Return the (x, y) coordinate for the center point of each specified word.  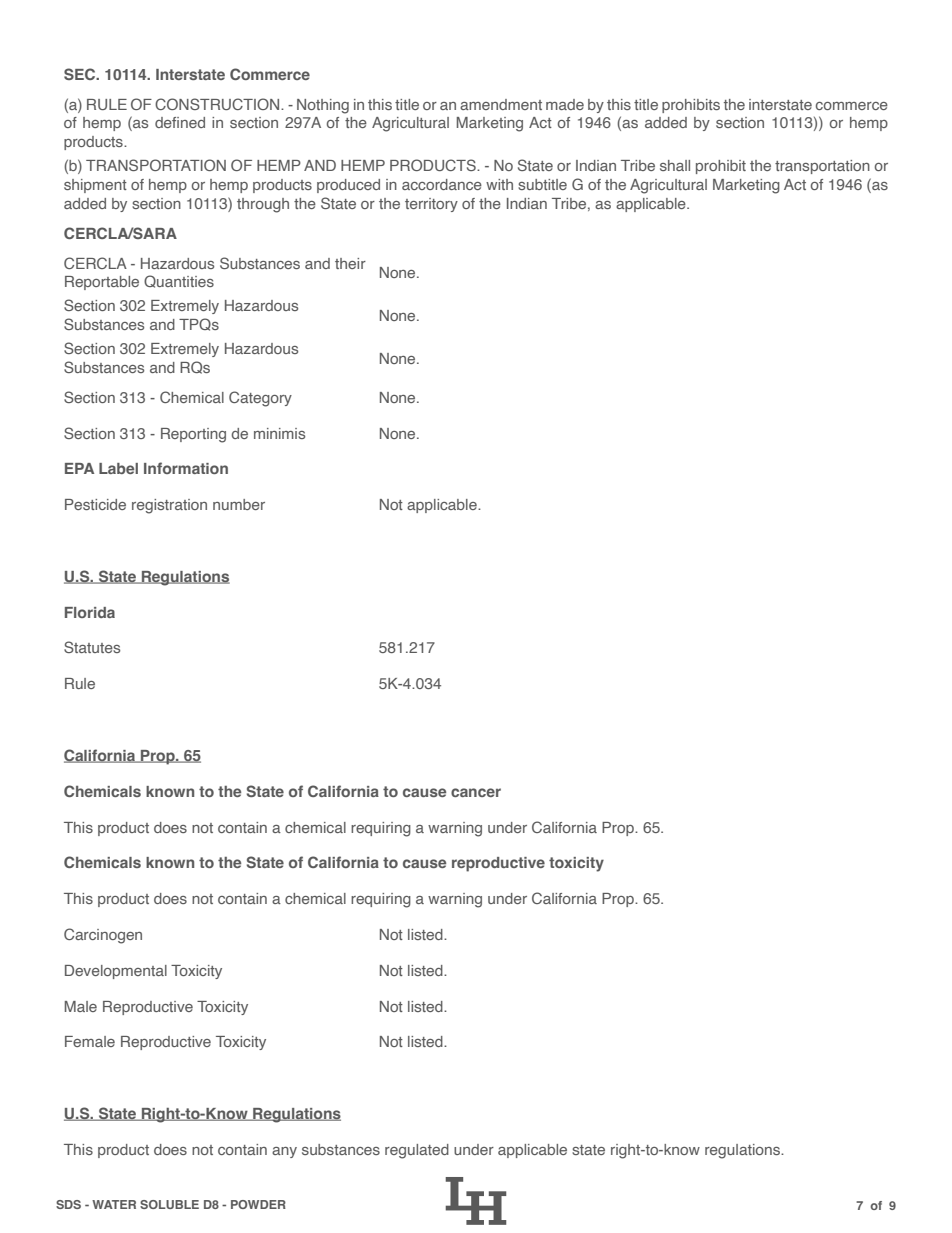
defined (180, 122)
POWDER (258, 1204)
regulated (417, 1151)
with (499, 184)
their (350, 263)
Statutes (92, 647)
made (565, 104)
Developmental (116, 972)
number (239, 504)
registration (169, 506)
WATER (114, 1204)
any (284, 1152)
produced (348, 186)
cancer (476, 792)
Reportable (102, 283)
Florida (90, 612)
